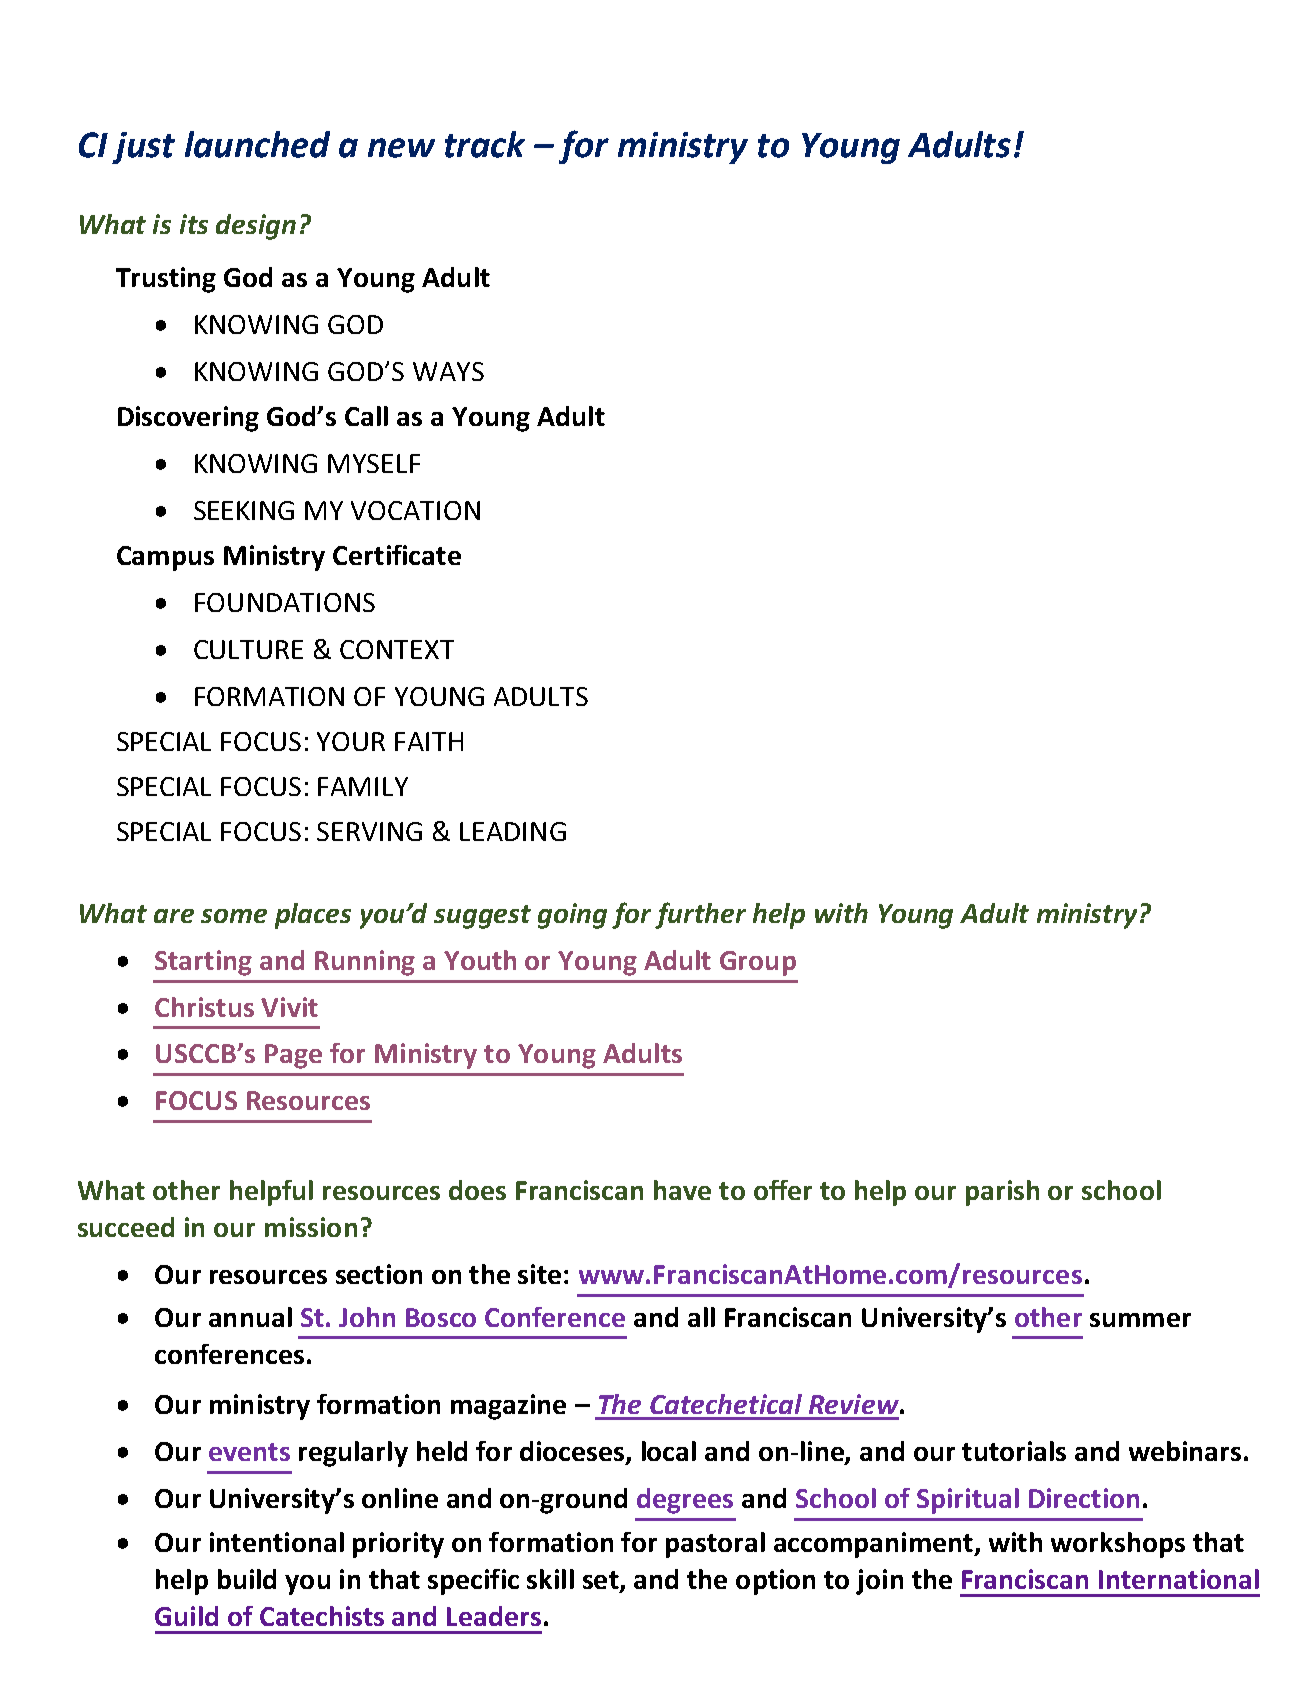  What do you see at coordinates (256, 227) in the screenshot?
I see `design` at bounding box center [256, 227].
